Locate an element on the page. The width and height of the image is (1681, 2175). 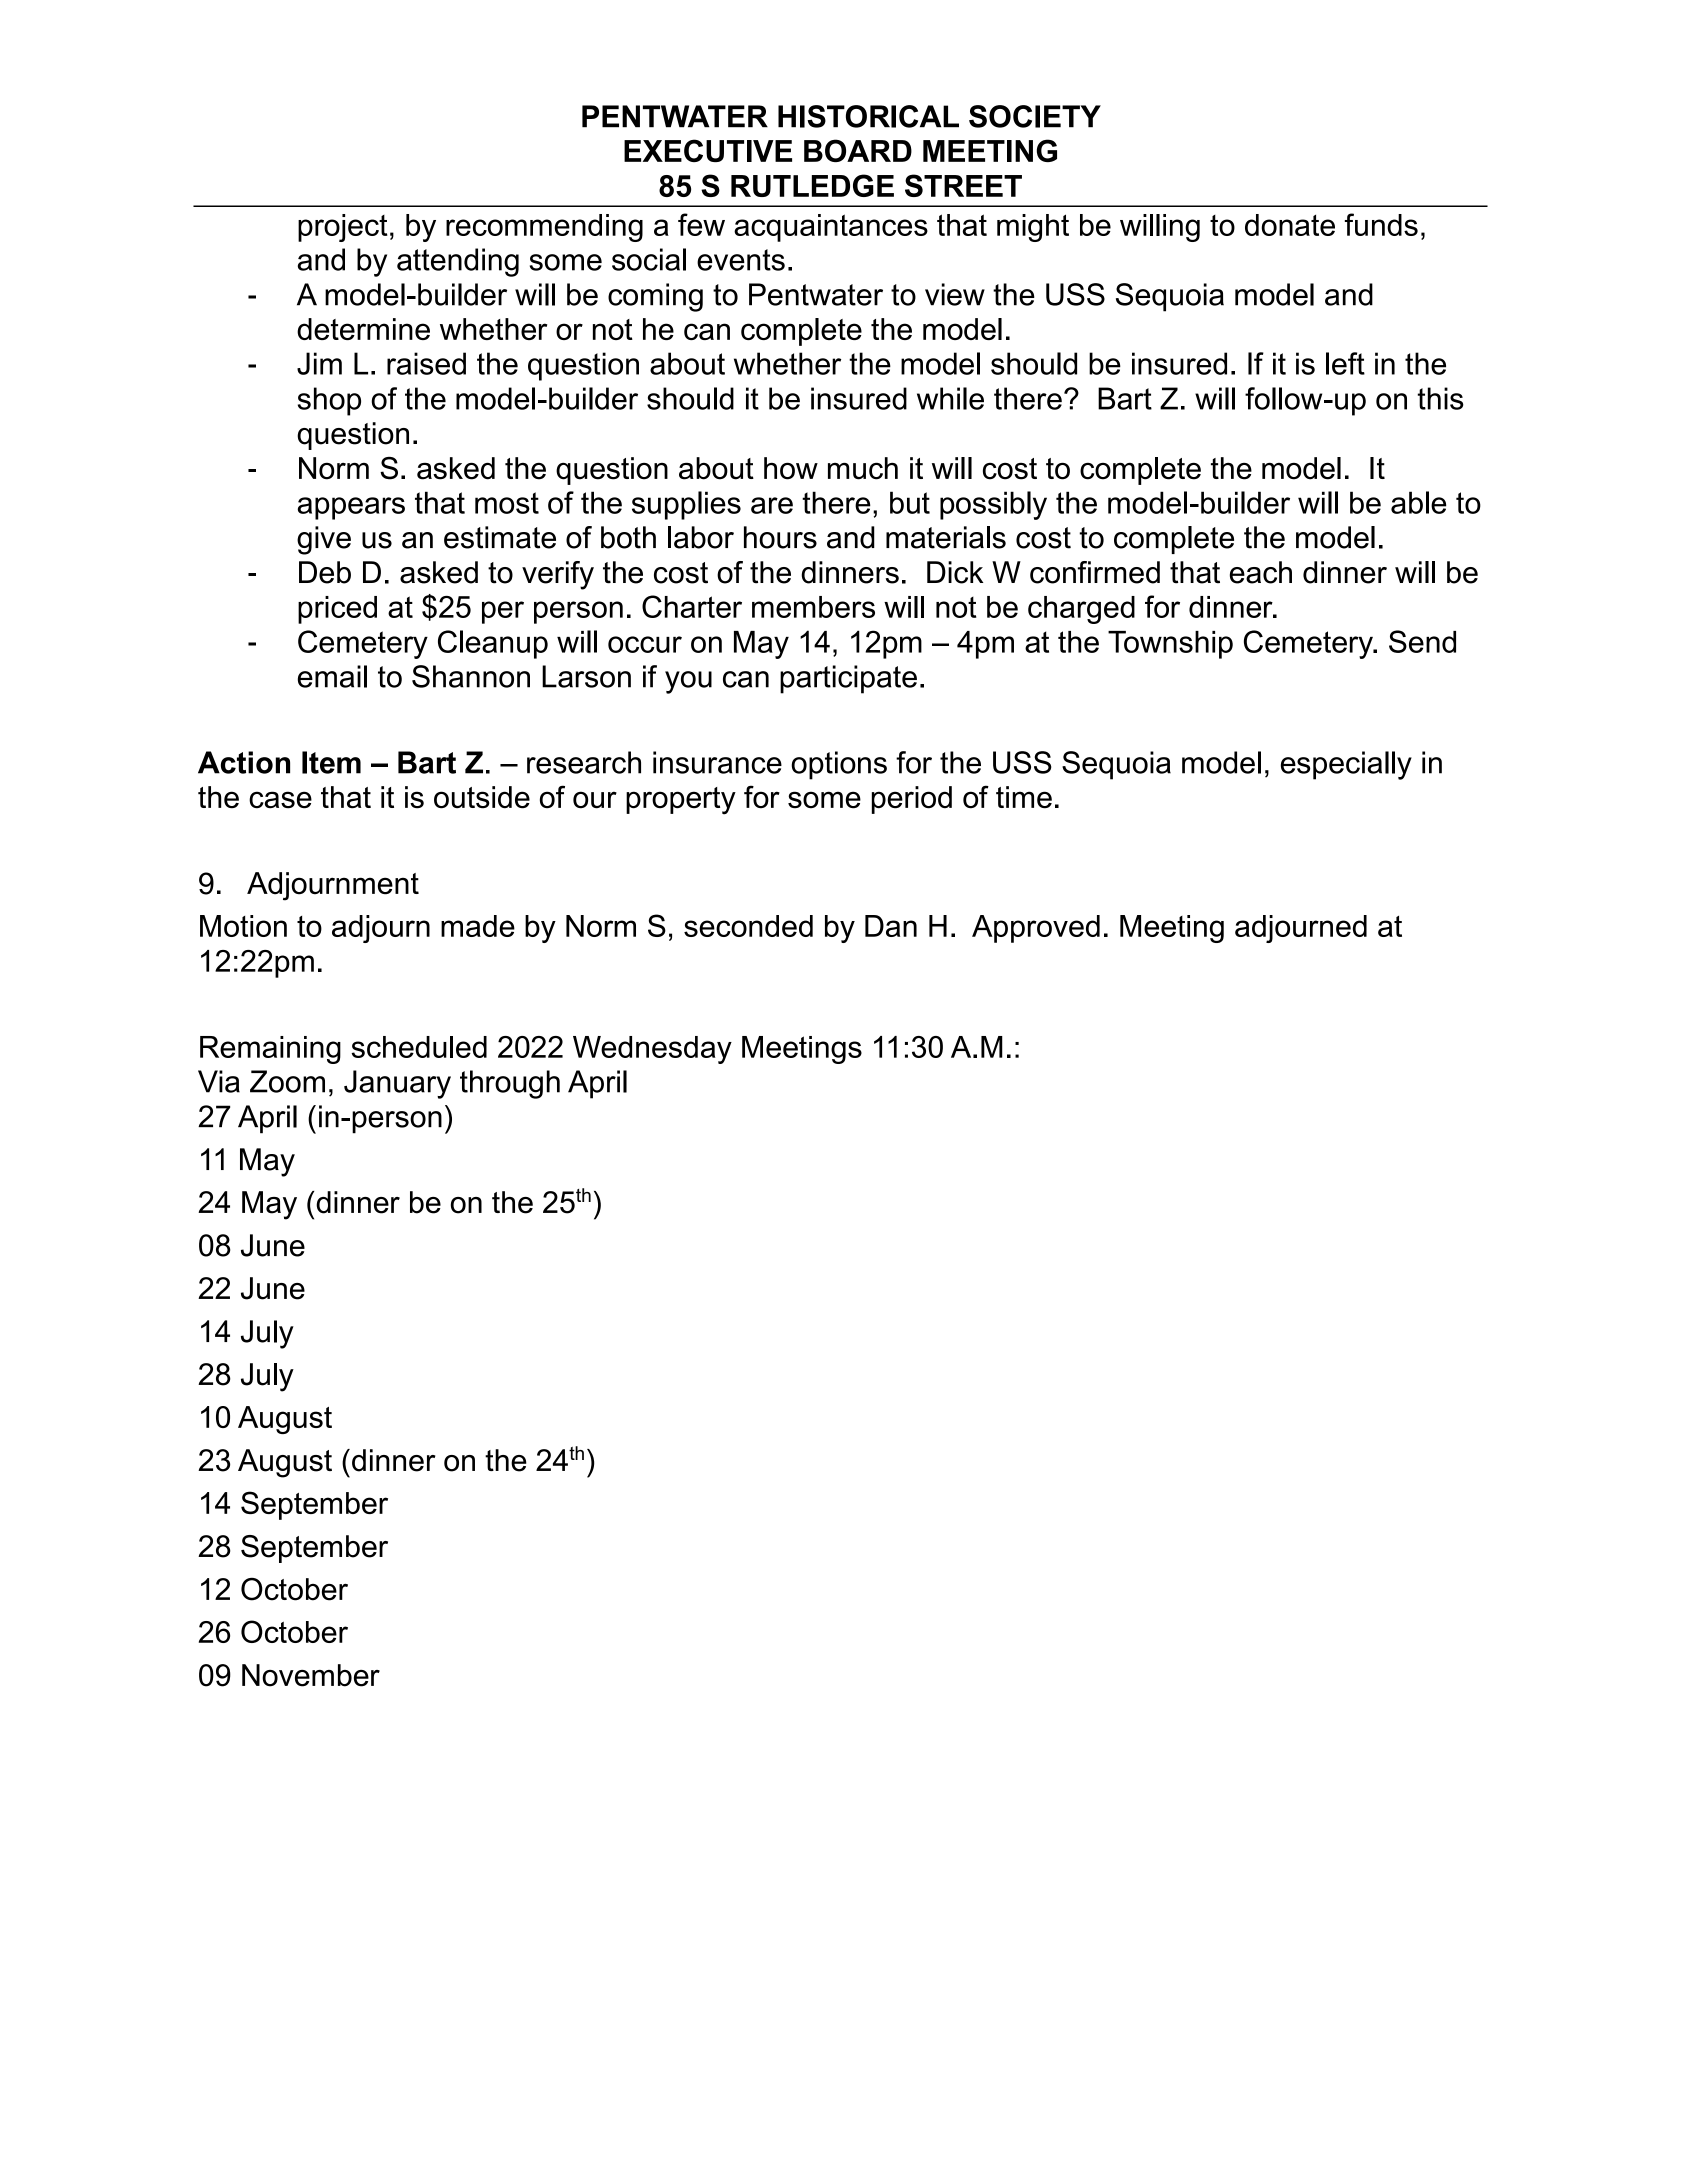
through is located at coordinates (510, 1084).
